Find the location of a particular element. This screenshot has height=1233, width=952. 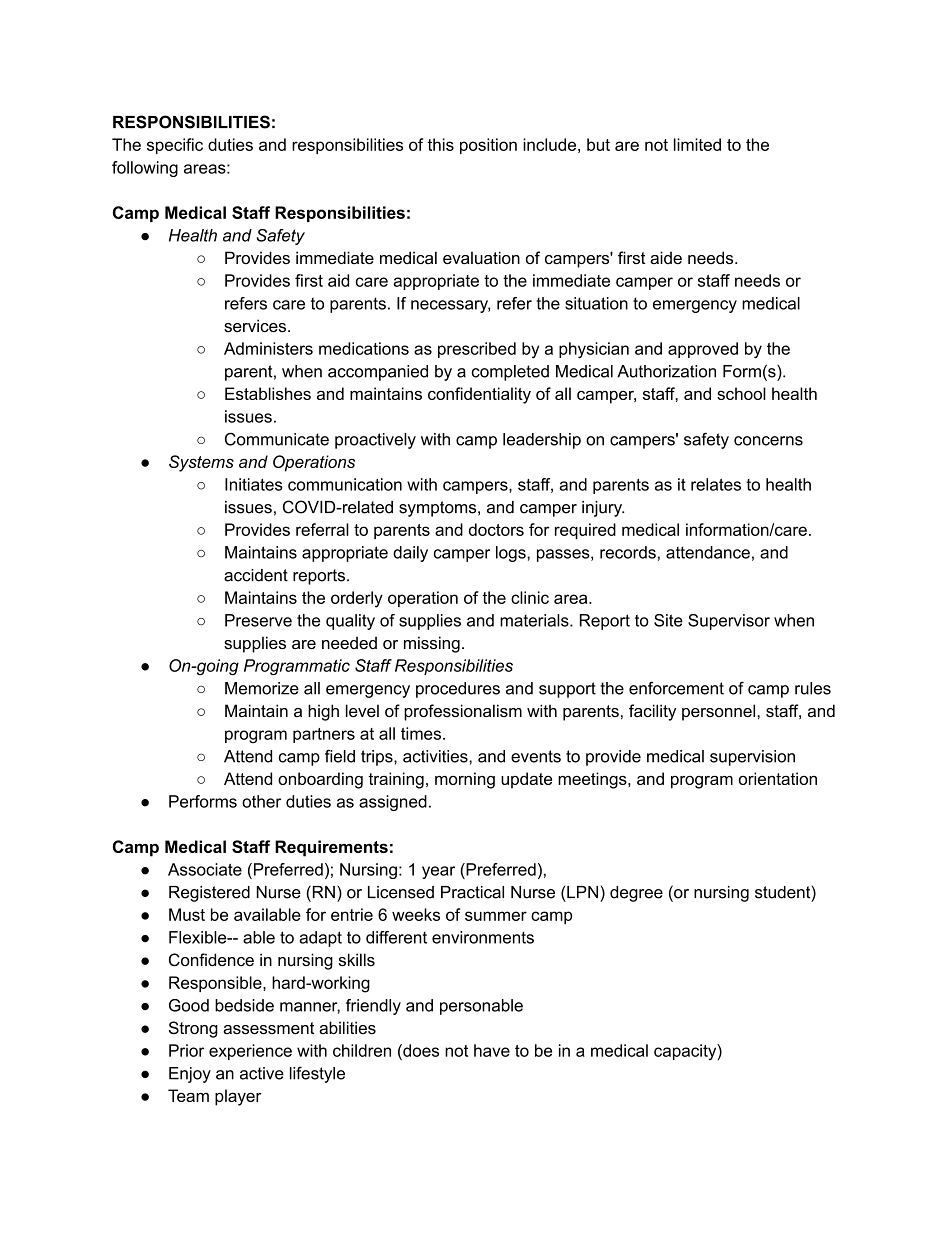

limited is located at coordinates (697, 144).
